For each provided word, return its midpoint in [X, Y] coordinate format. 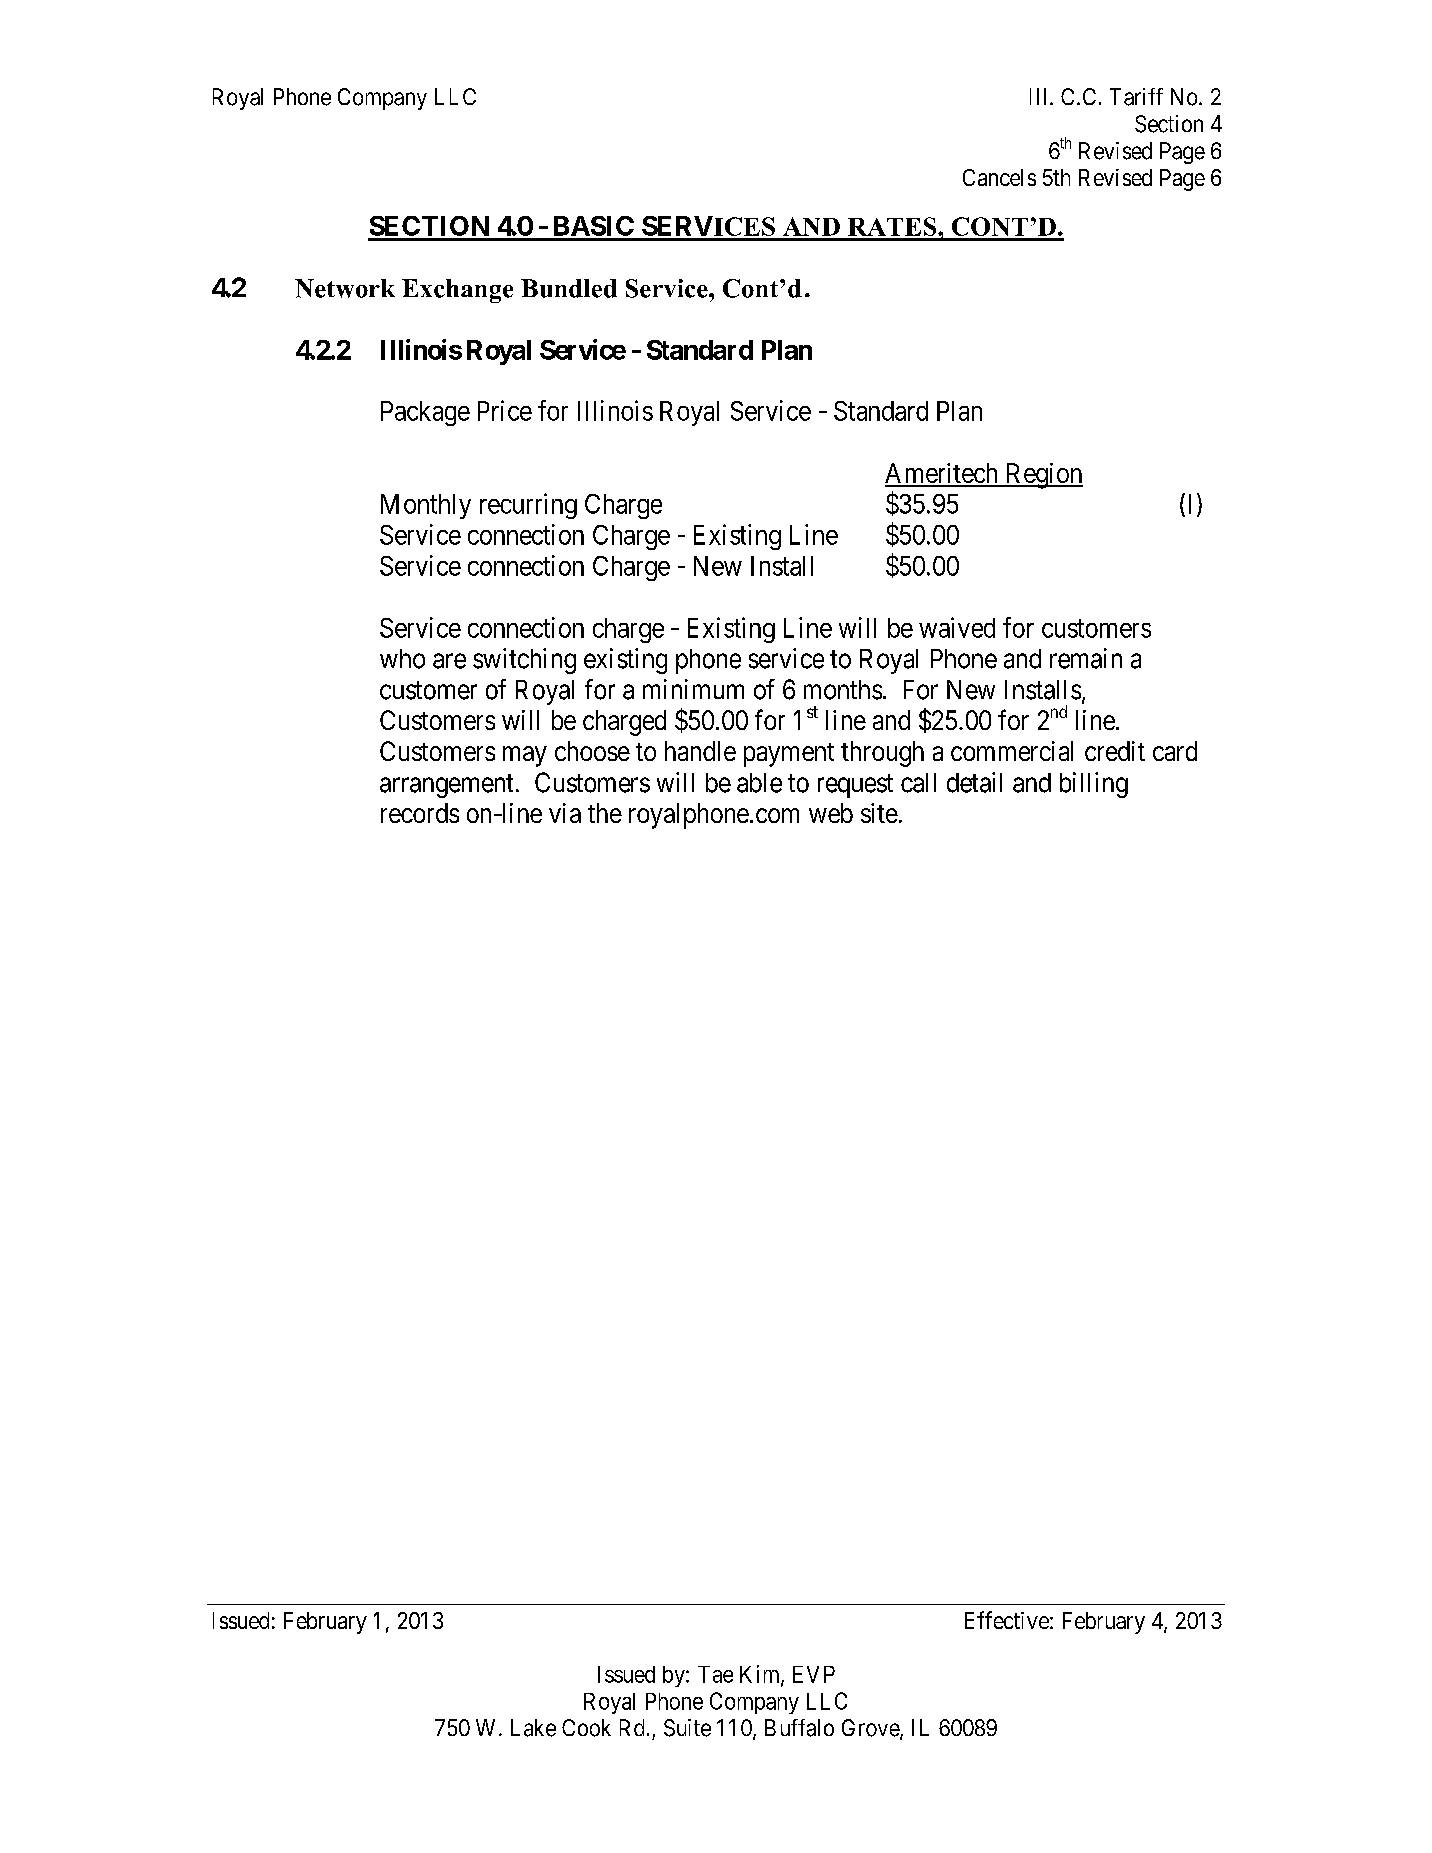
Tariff [1136, 97]
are [449, 661]
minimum [693, 689]
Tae [715, 1674]
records [420, 813]
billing [1094, 785]
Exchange [457, 291]
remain [1086, 658]
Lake [533, 1728]
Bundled [569, 288]
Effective [1007, 1620]
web [831, 813]
